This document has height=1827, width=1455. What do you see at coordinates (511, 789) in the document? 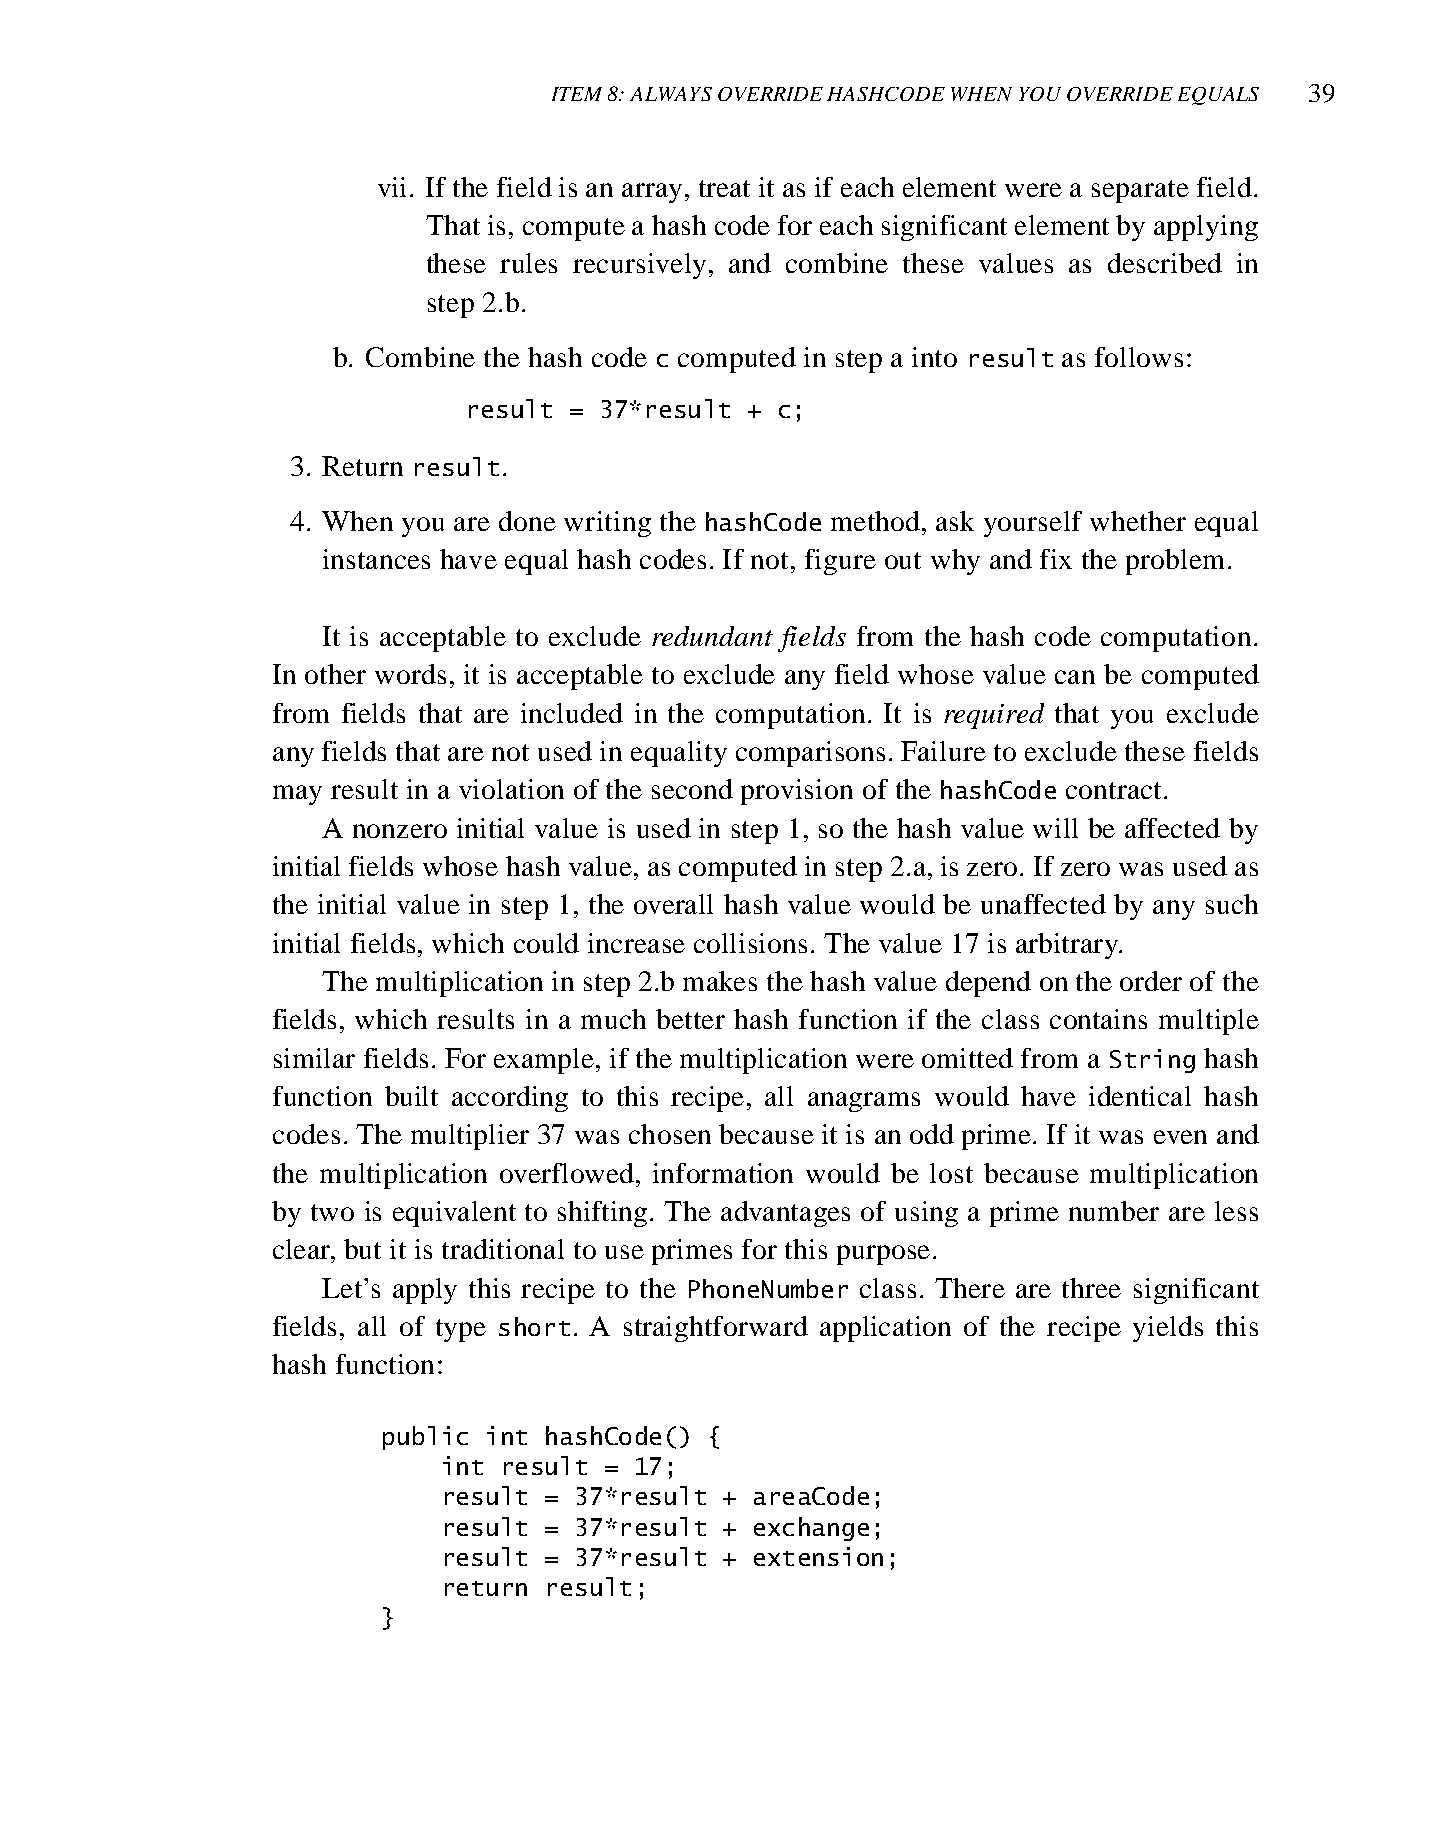
I see `violation` at bounding box center [511, 789].
